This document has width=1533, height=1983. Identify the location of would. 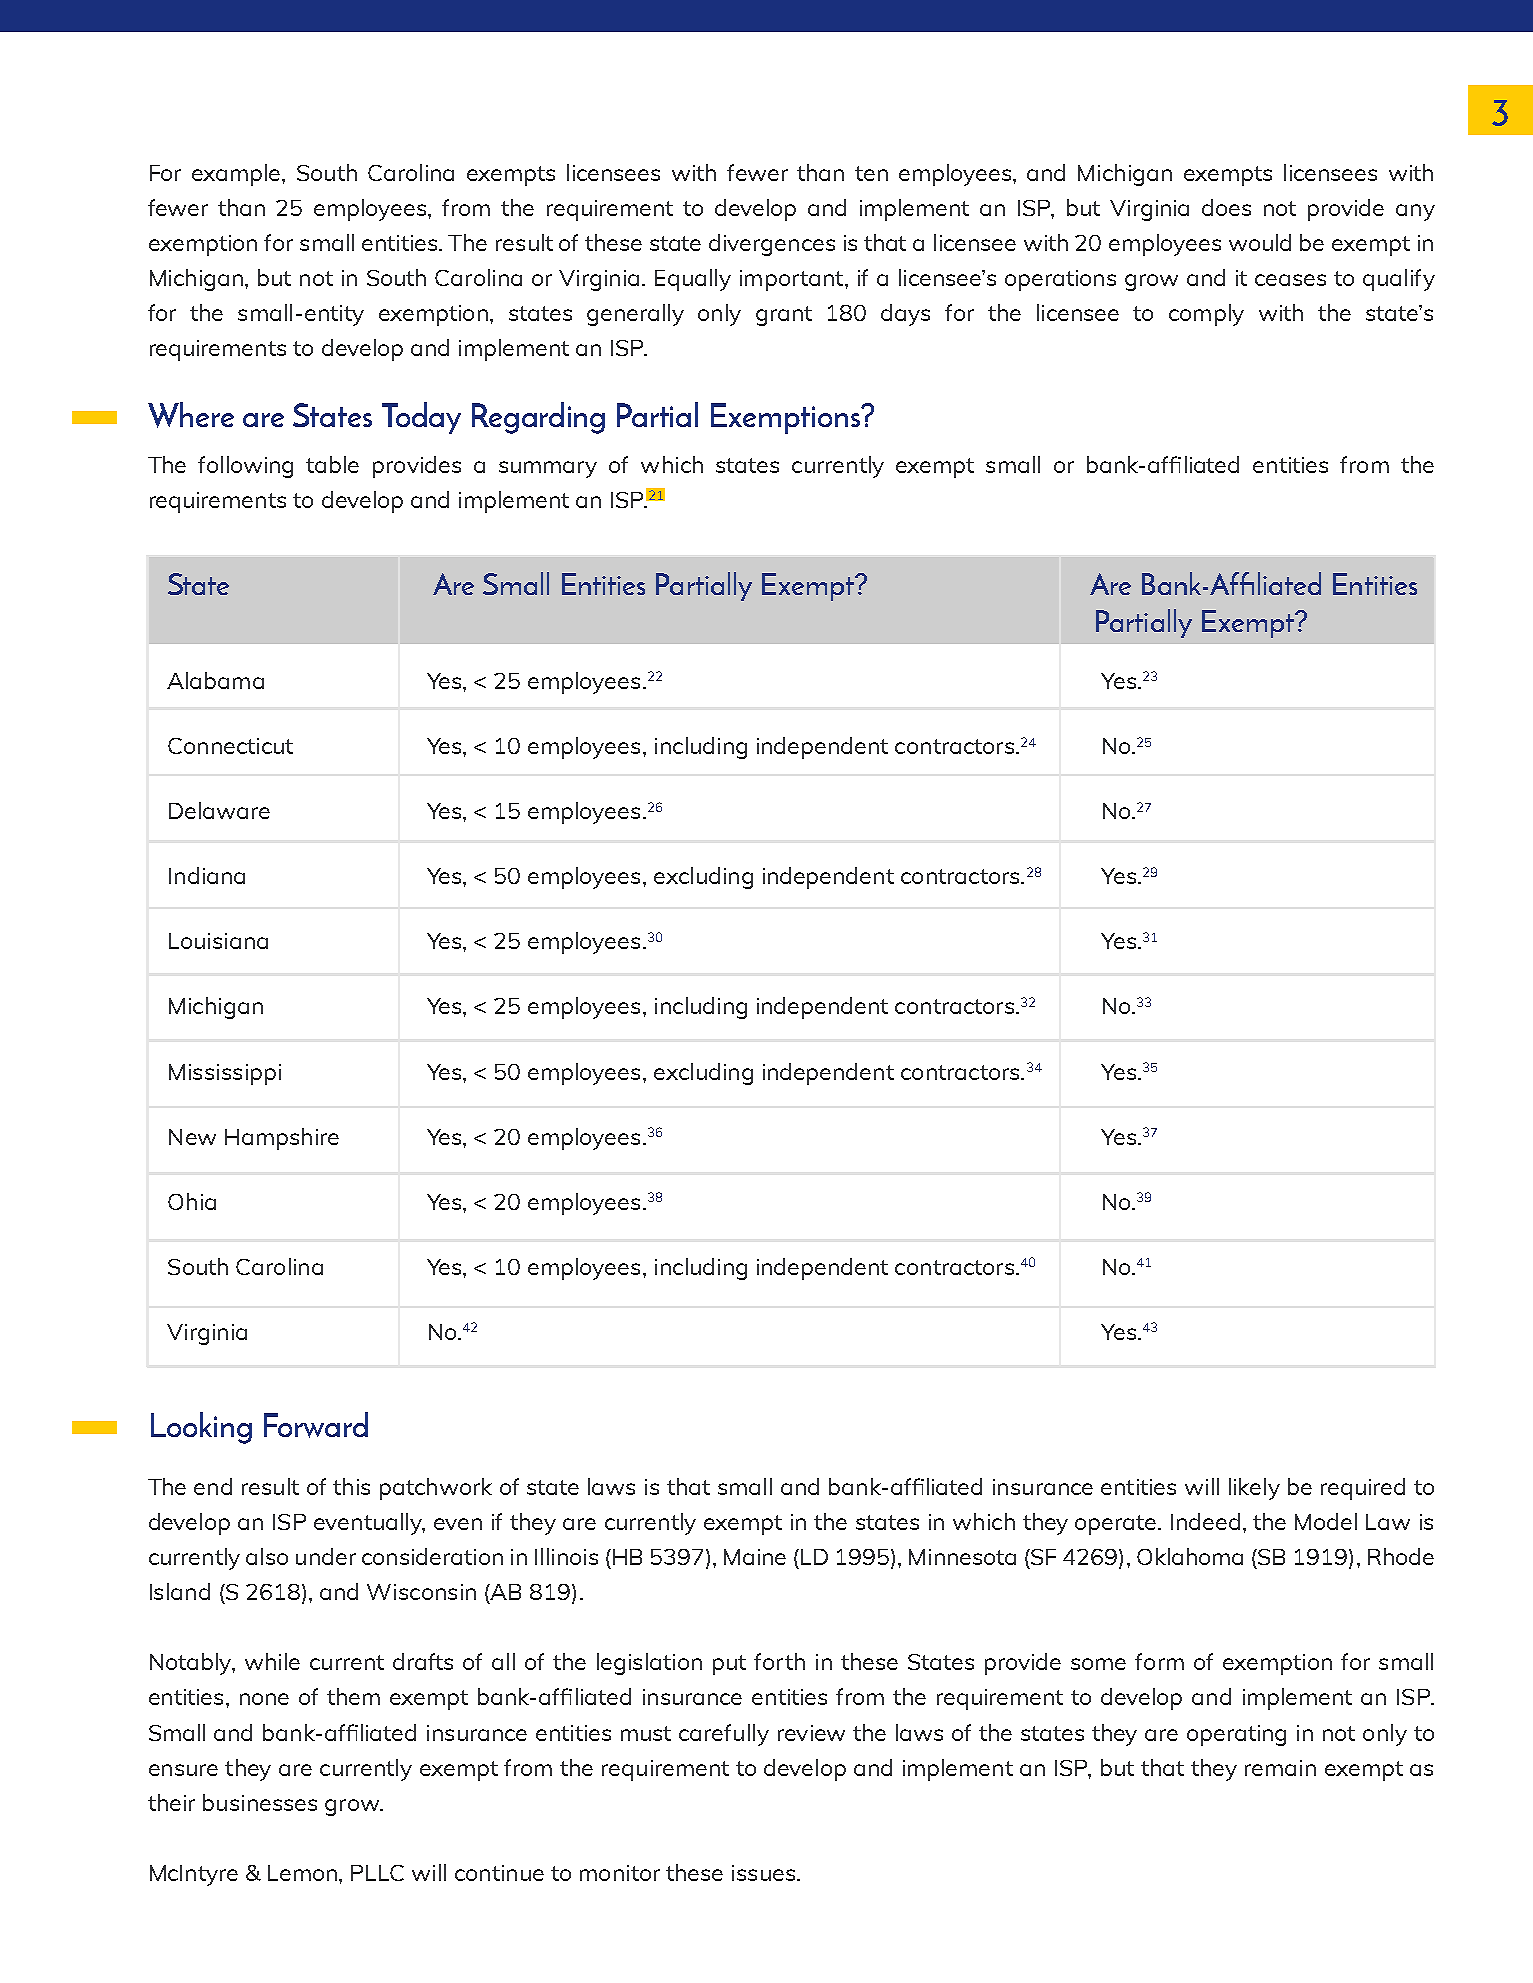
(1260, 242).
